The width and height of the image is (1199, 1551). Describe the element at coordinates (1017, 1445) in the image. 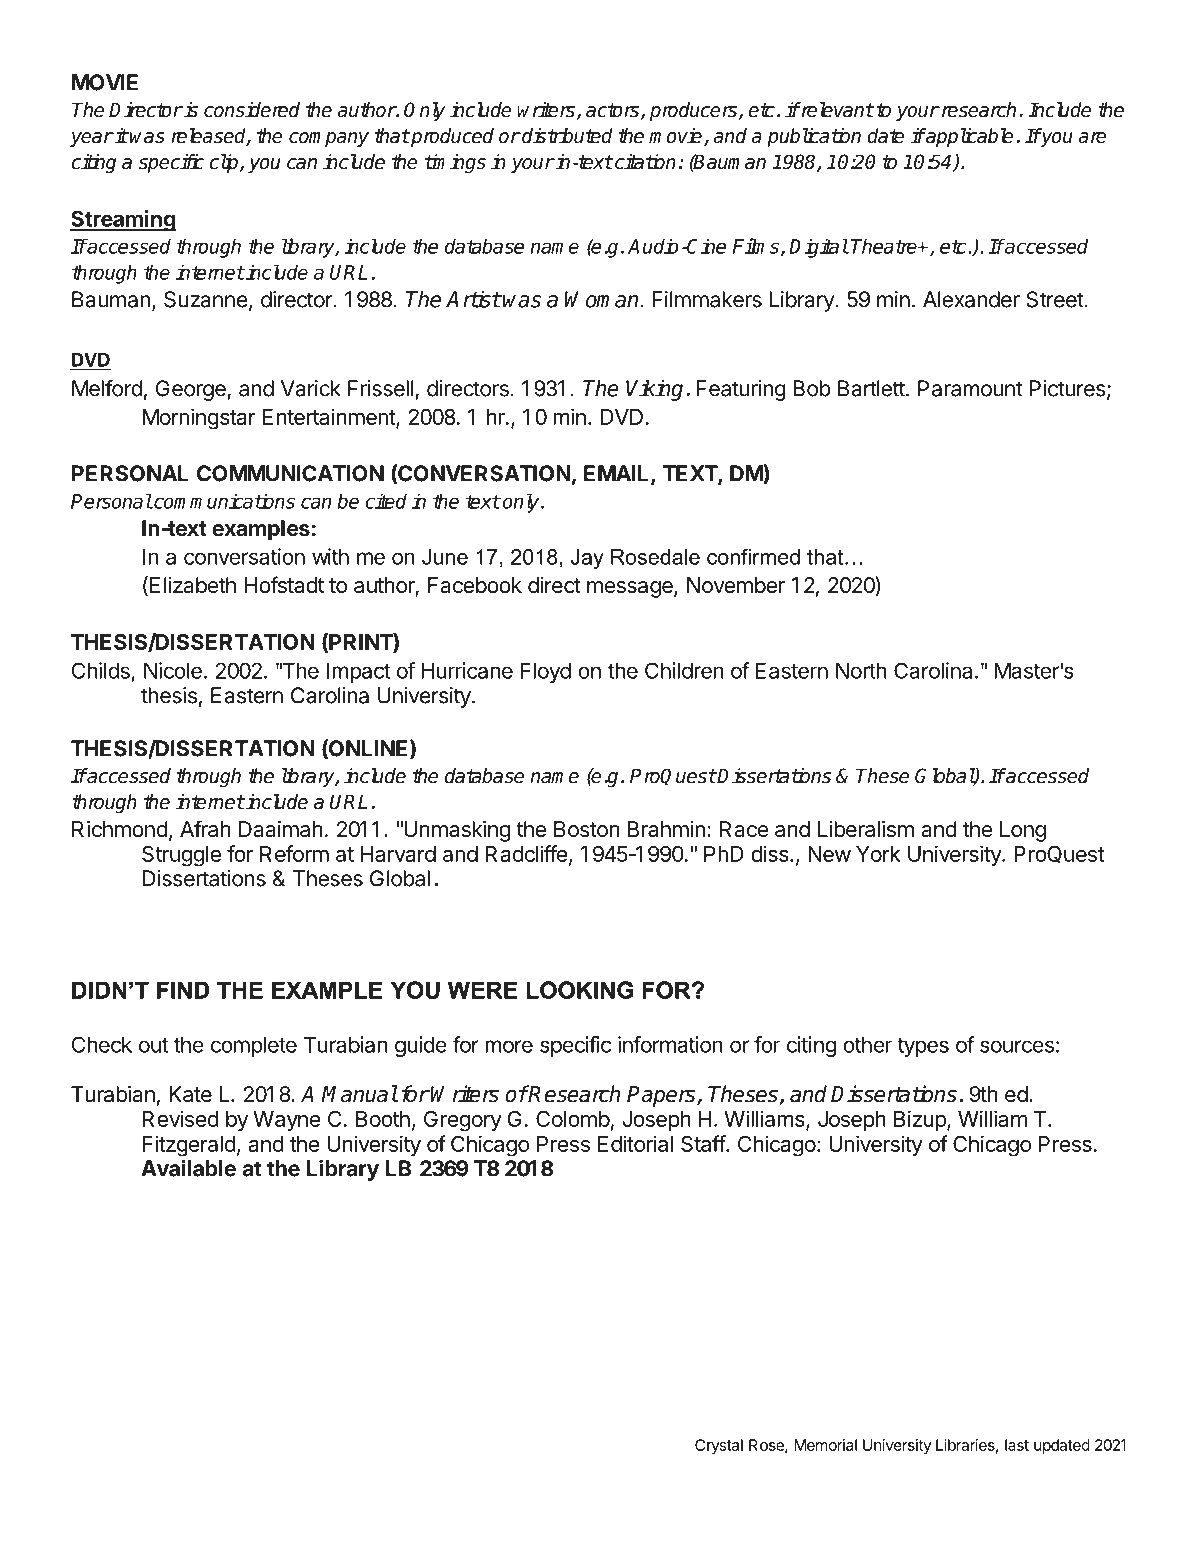

I see `last` at that location.
